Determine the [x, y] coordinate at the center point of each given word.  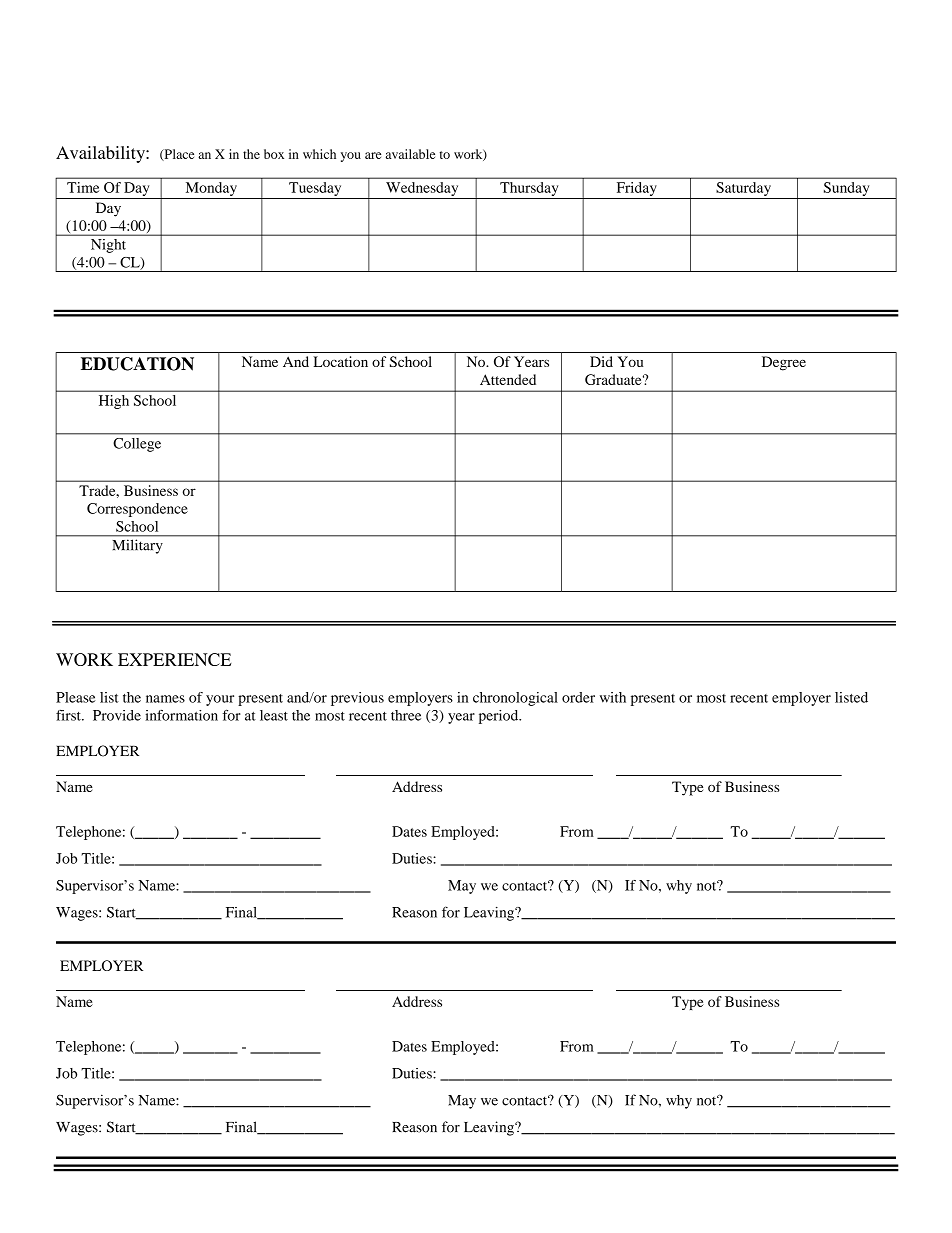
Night [108, 246]
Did [601, 361]
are [373, 155]
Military [137, 546]
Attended [508, 379]
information [181, 715]
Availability [101, 154]
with [613, 697]
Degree [784, 363]
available [410, 154]
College [137, 445]
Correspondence [137, 510]
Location [340, 361]
